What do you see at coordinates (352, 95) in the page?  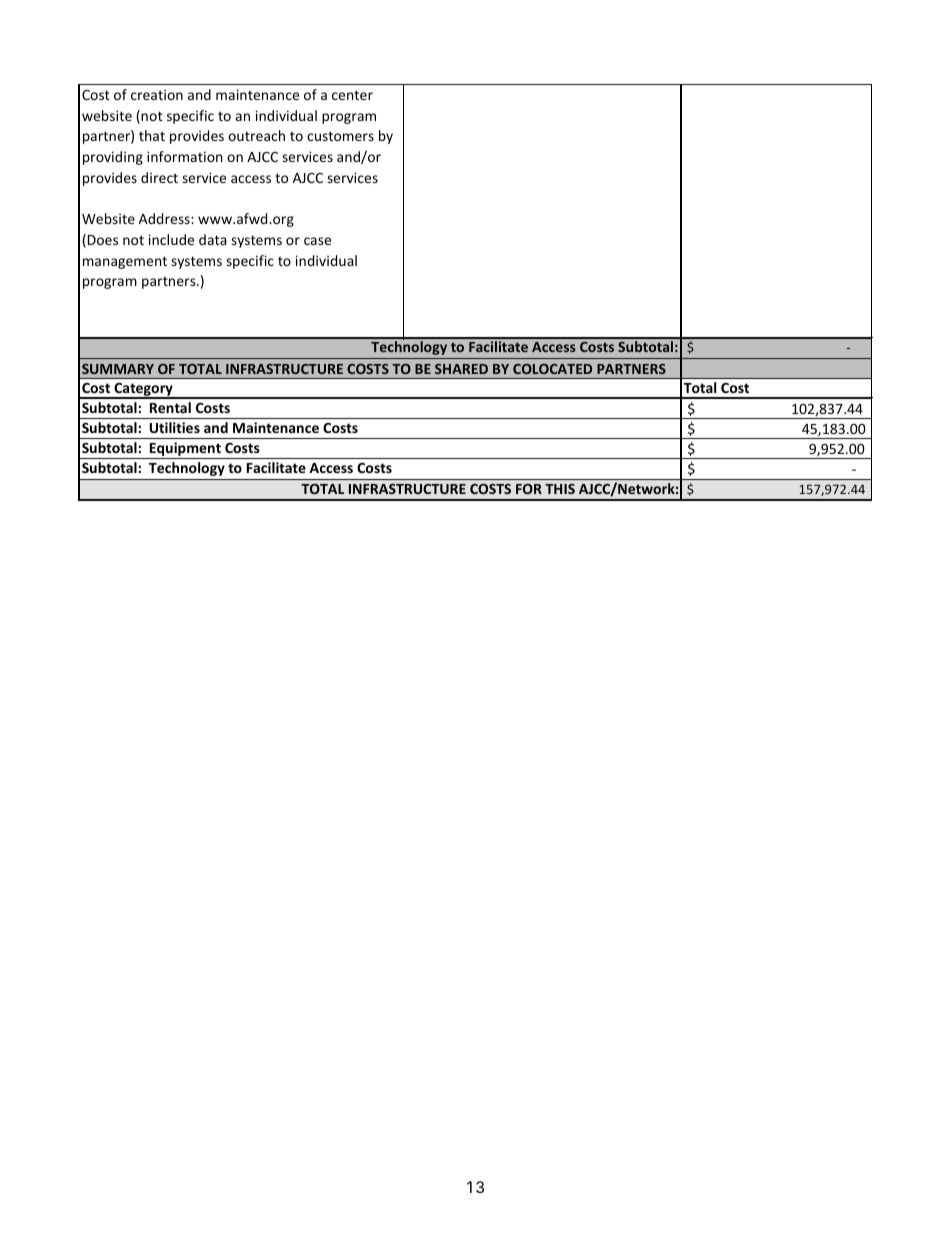 I see `center` at bounding box center [352, 95].
